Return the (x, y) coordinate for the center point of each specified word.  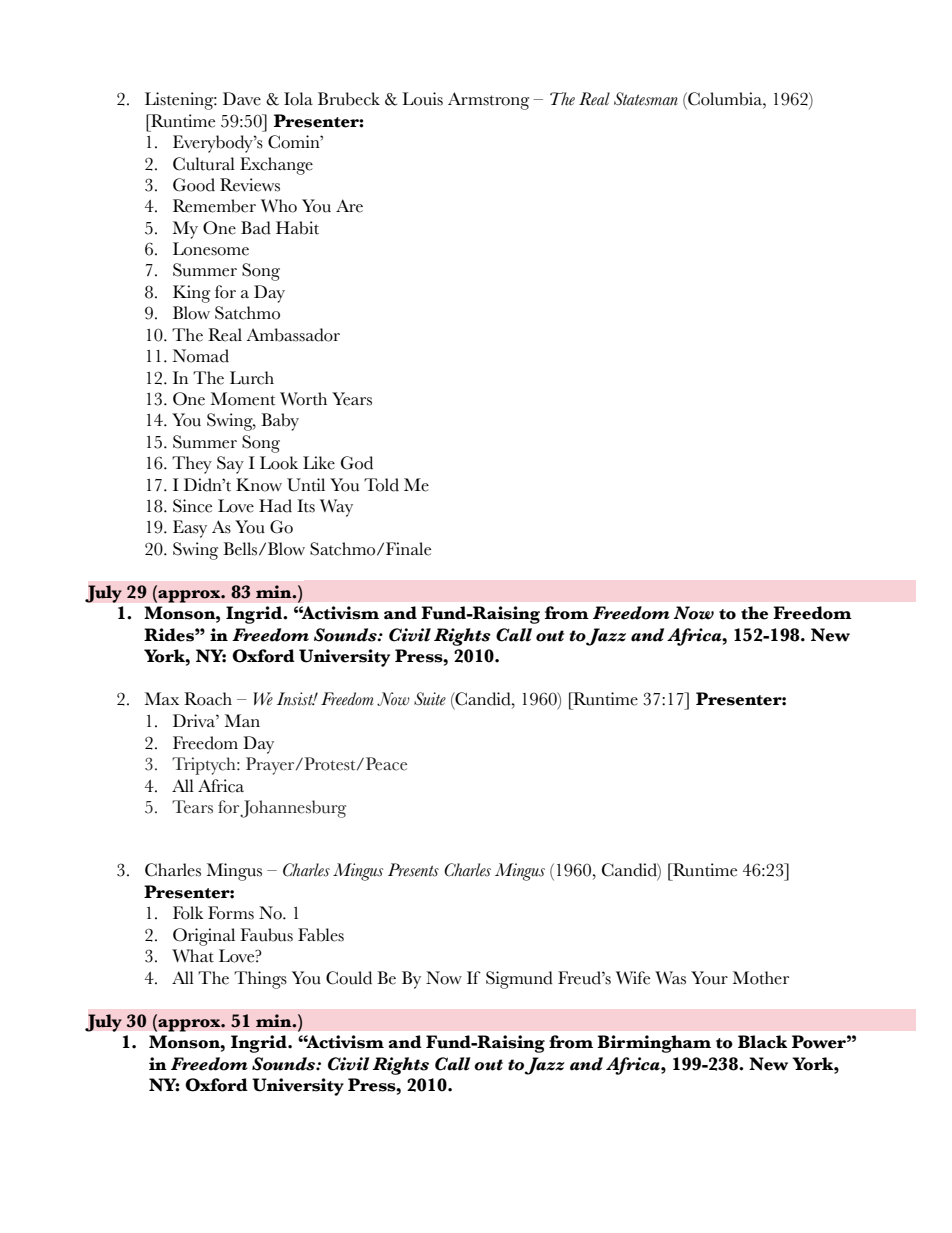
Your (709, 978)
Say (230, 465)
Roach (208, 699)
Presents (413, 870)
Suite (430, 699)
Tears (192, 807)
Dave (242, 99)
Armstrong (488, 101)
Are (349, 206)
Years (352, 399)
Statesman (646, 99)
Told (381, 485)
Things (260, 980)
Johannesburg (293, 809)
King (191, 294)
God (357, 463)
